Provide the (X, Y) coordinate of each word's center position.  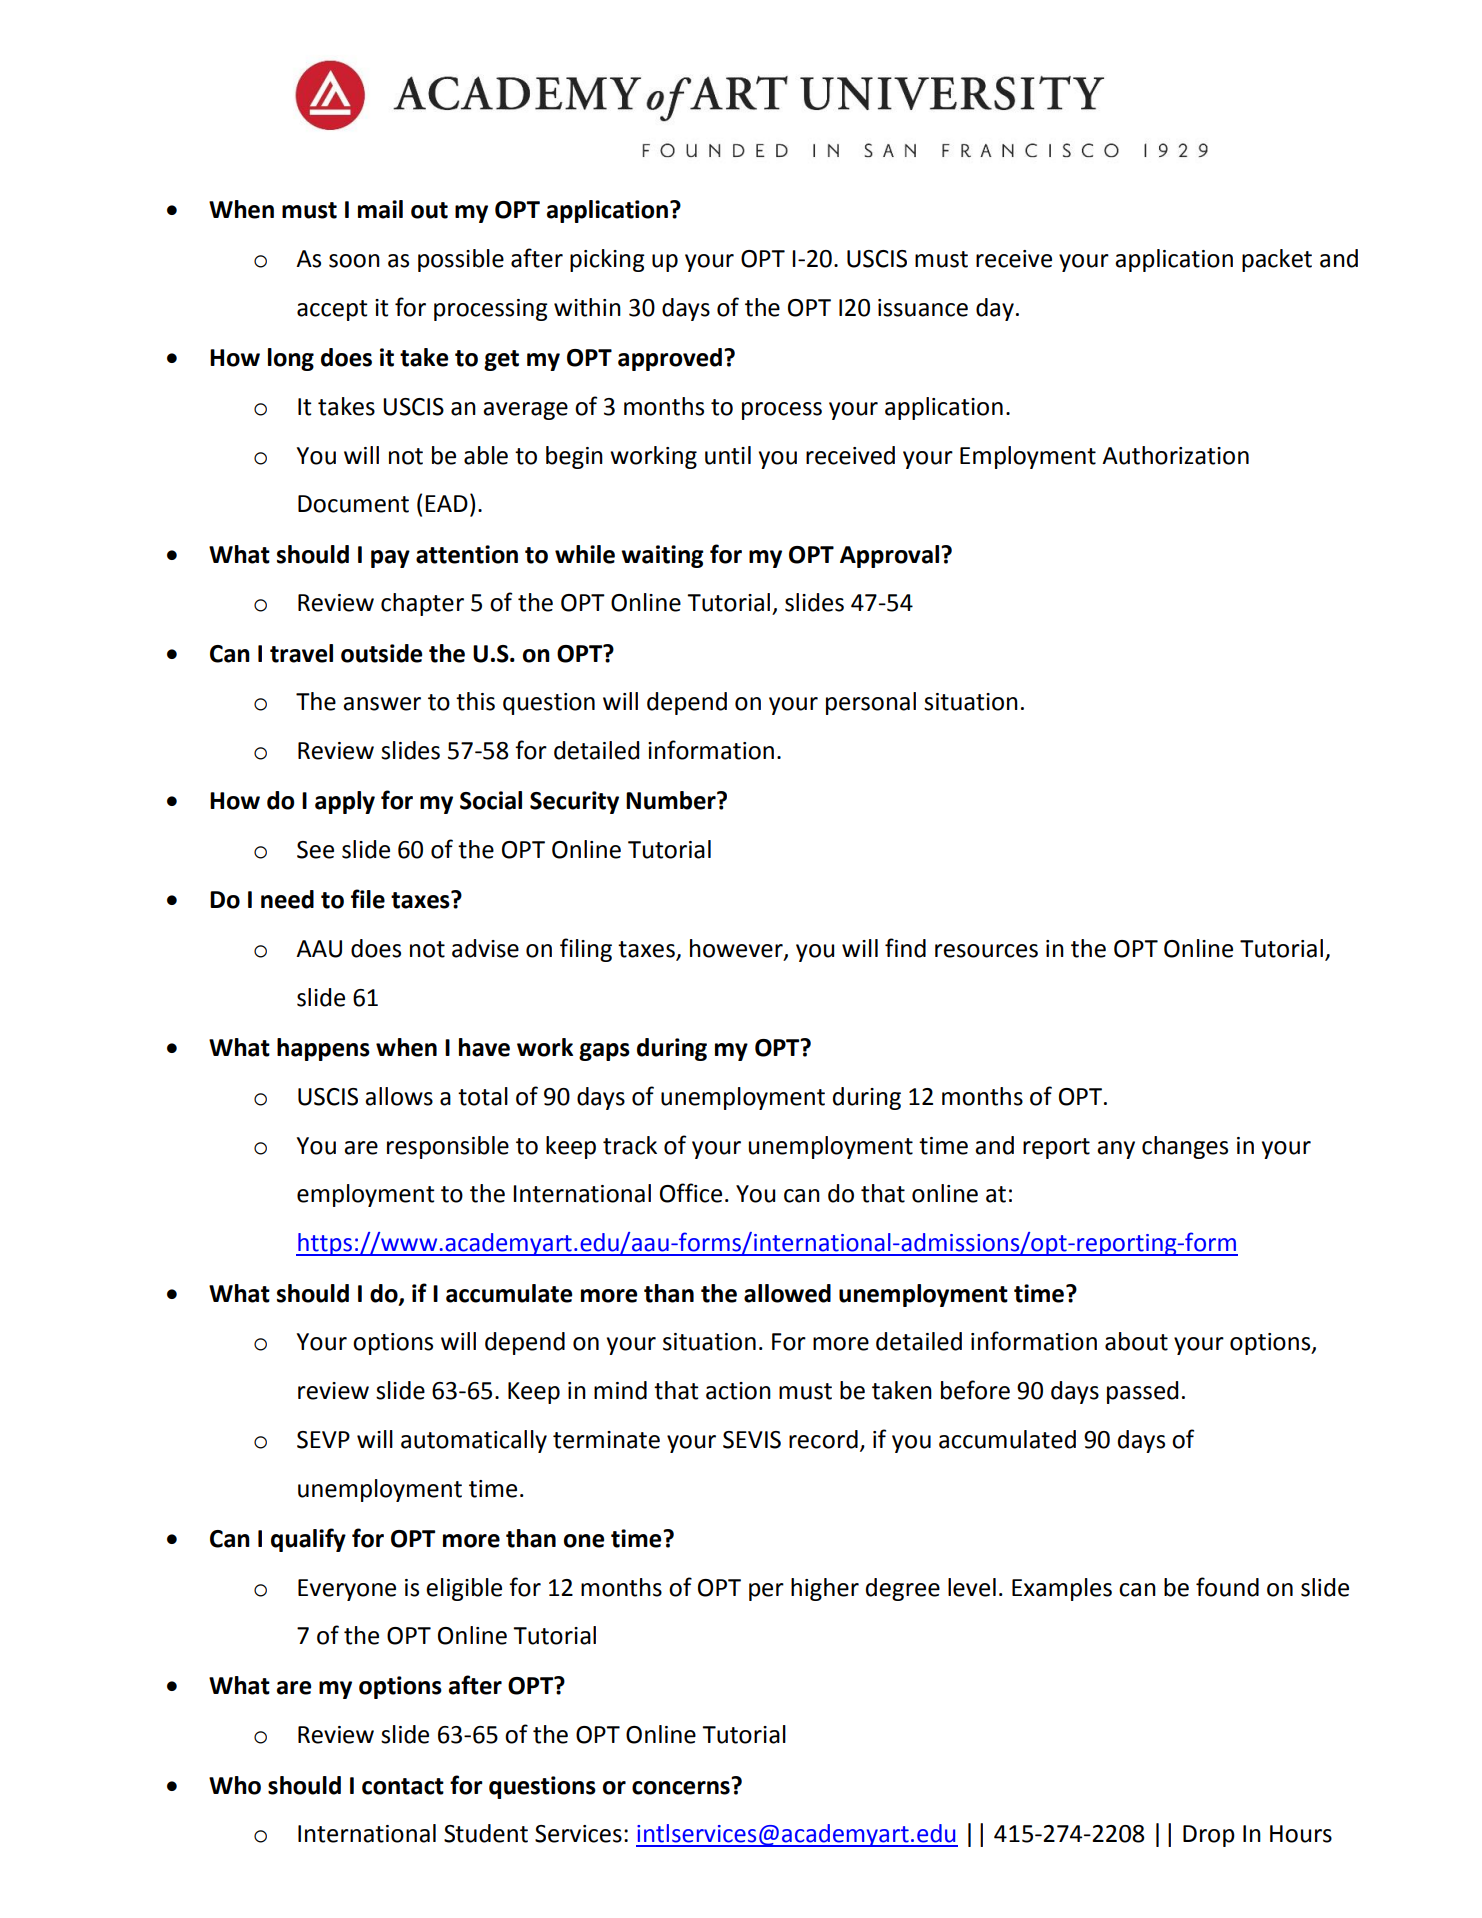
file (368, 899)
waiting (662, 556)
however (737, 949)
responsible (448, 1147)
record (823, 1439)
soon (354, 261)
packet (1277, 260)
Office (691, 1193)
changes (1185, 1147)
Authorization (1175, 455)
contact (403, 1786)
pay (390, 559)
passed (1142, 1392)
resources (986, 951)
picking (607, 260)
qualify (308, 1540)
